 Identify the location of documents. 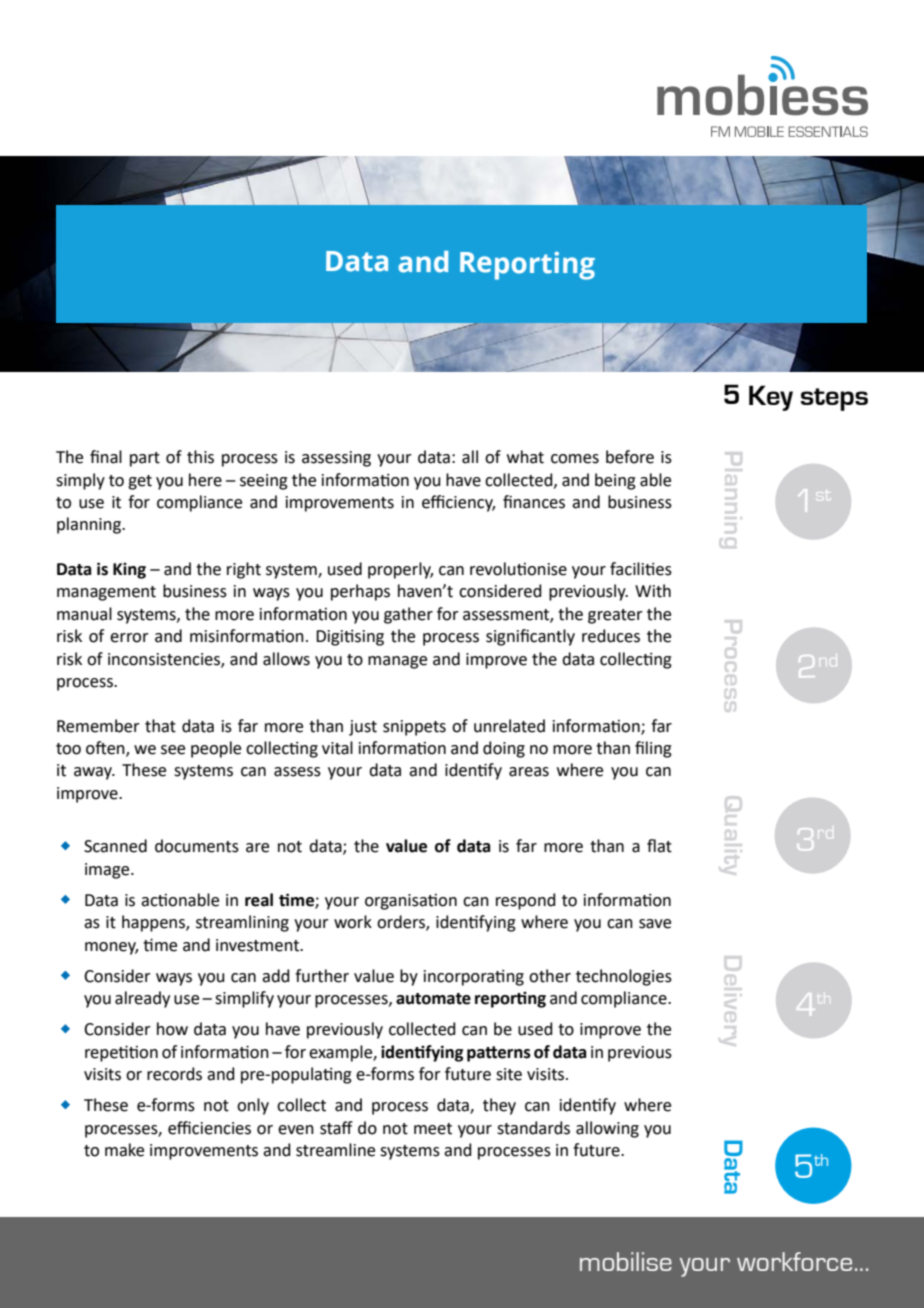
(197, 846).
